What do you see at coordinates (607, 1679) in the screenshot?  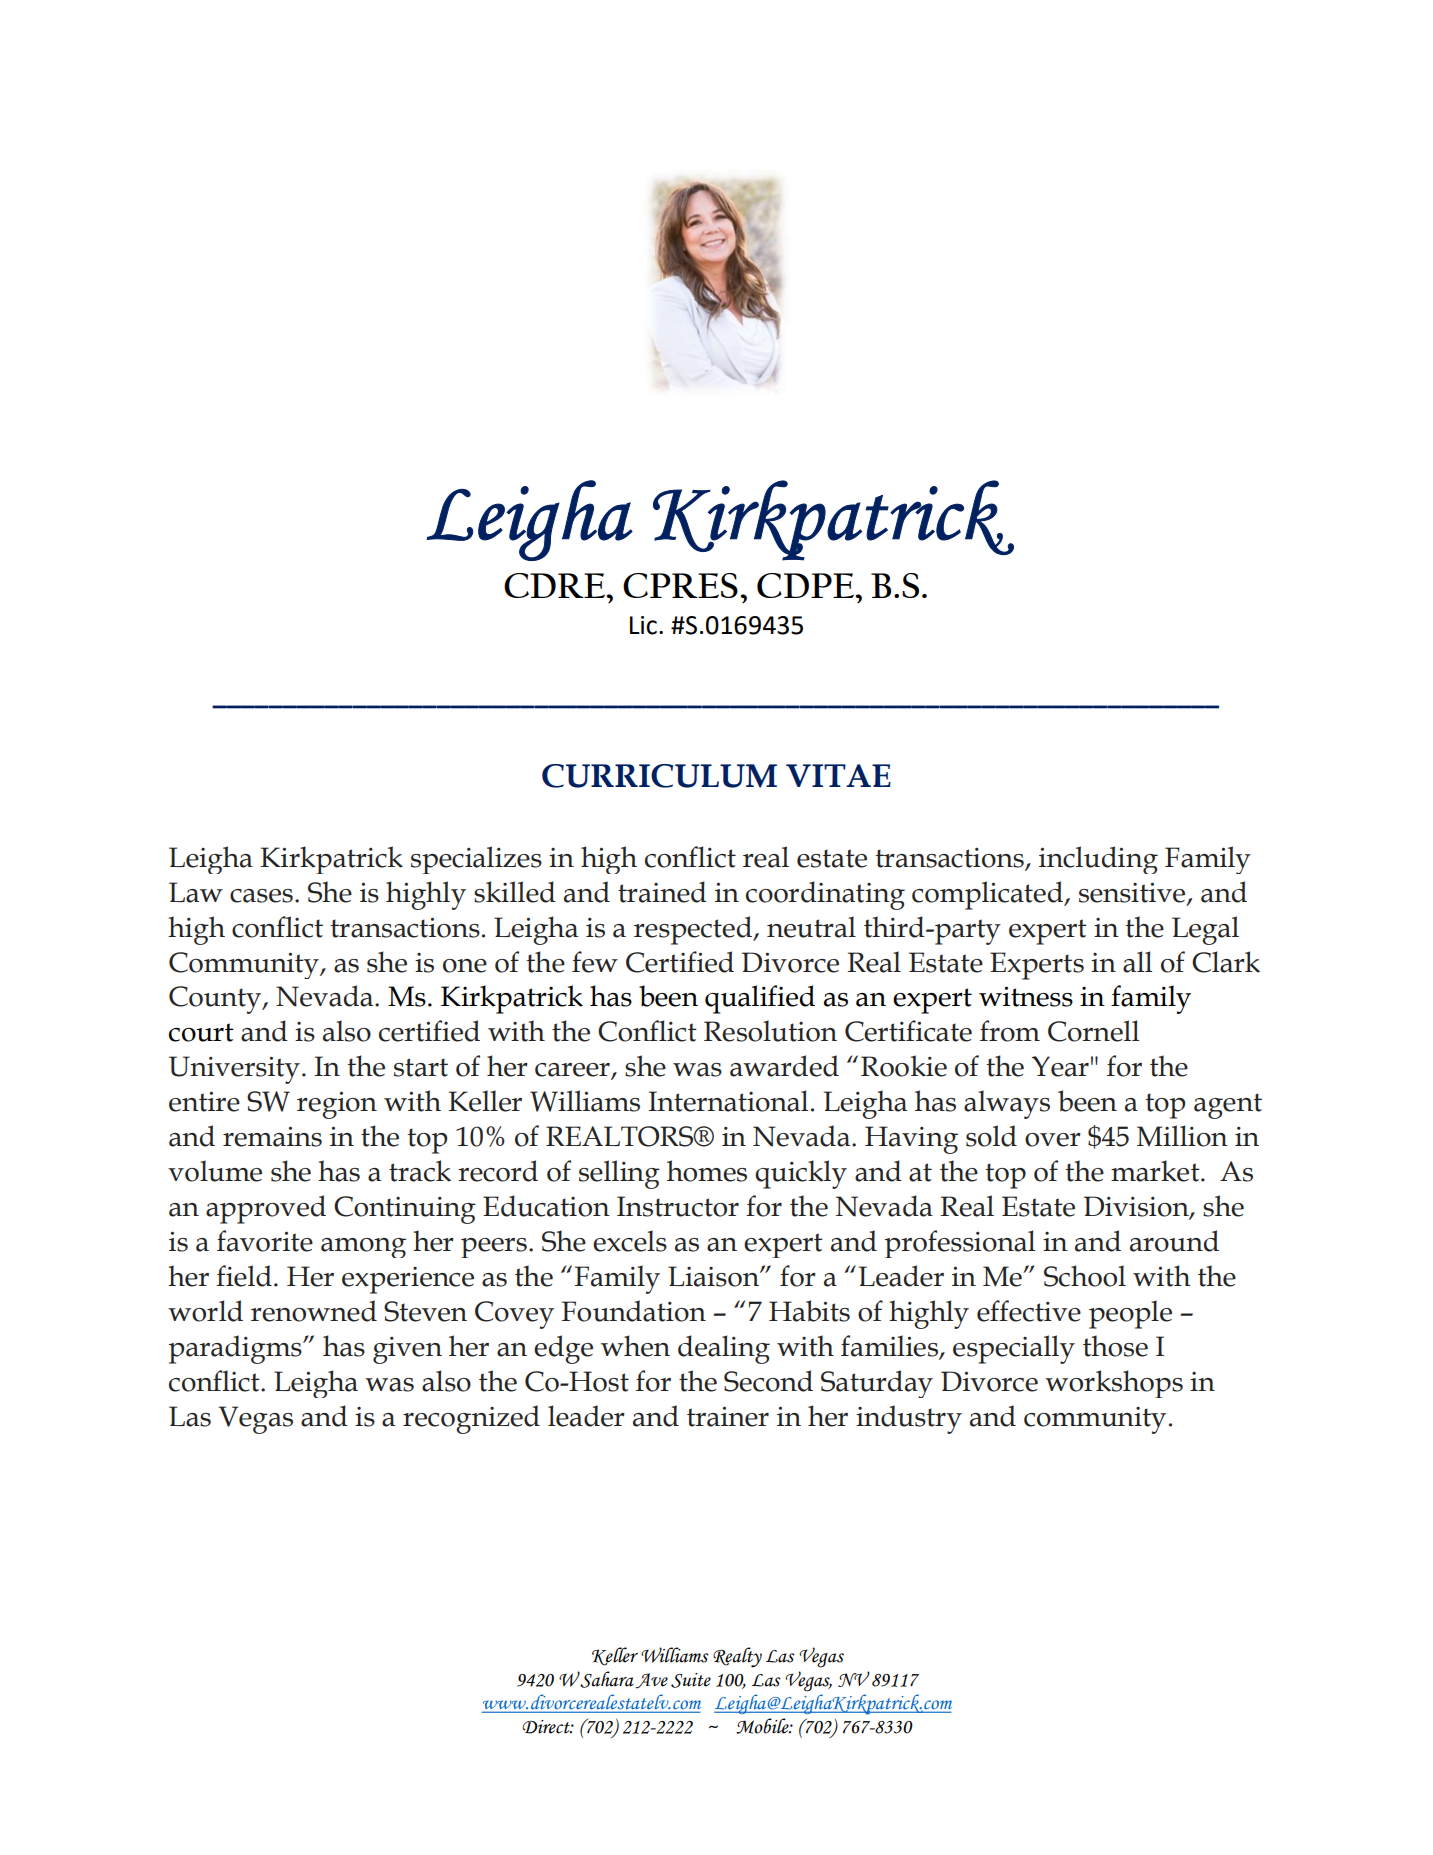 I see `Sahara` at bounding box center [607, 1679].
